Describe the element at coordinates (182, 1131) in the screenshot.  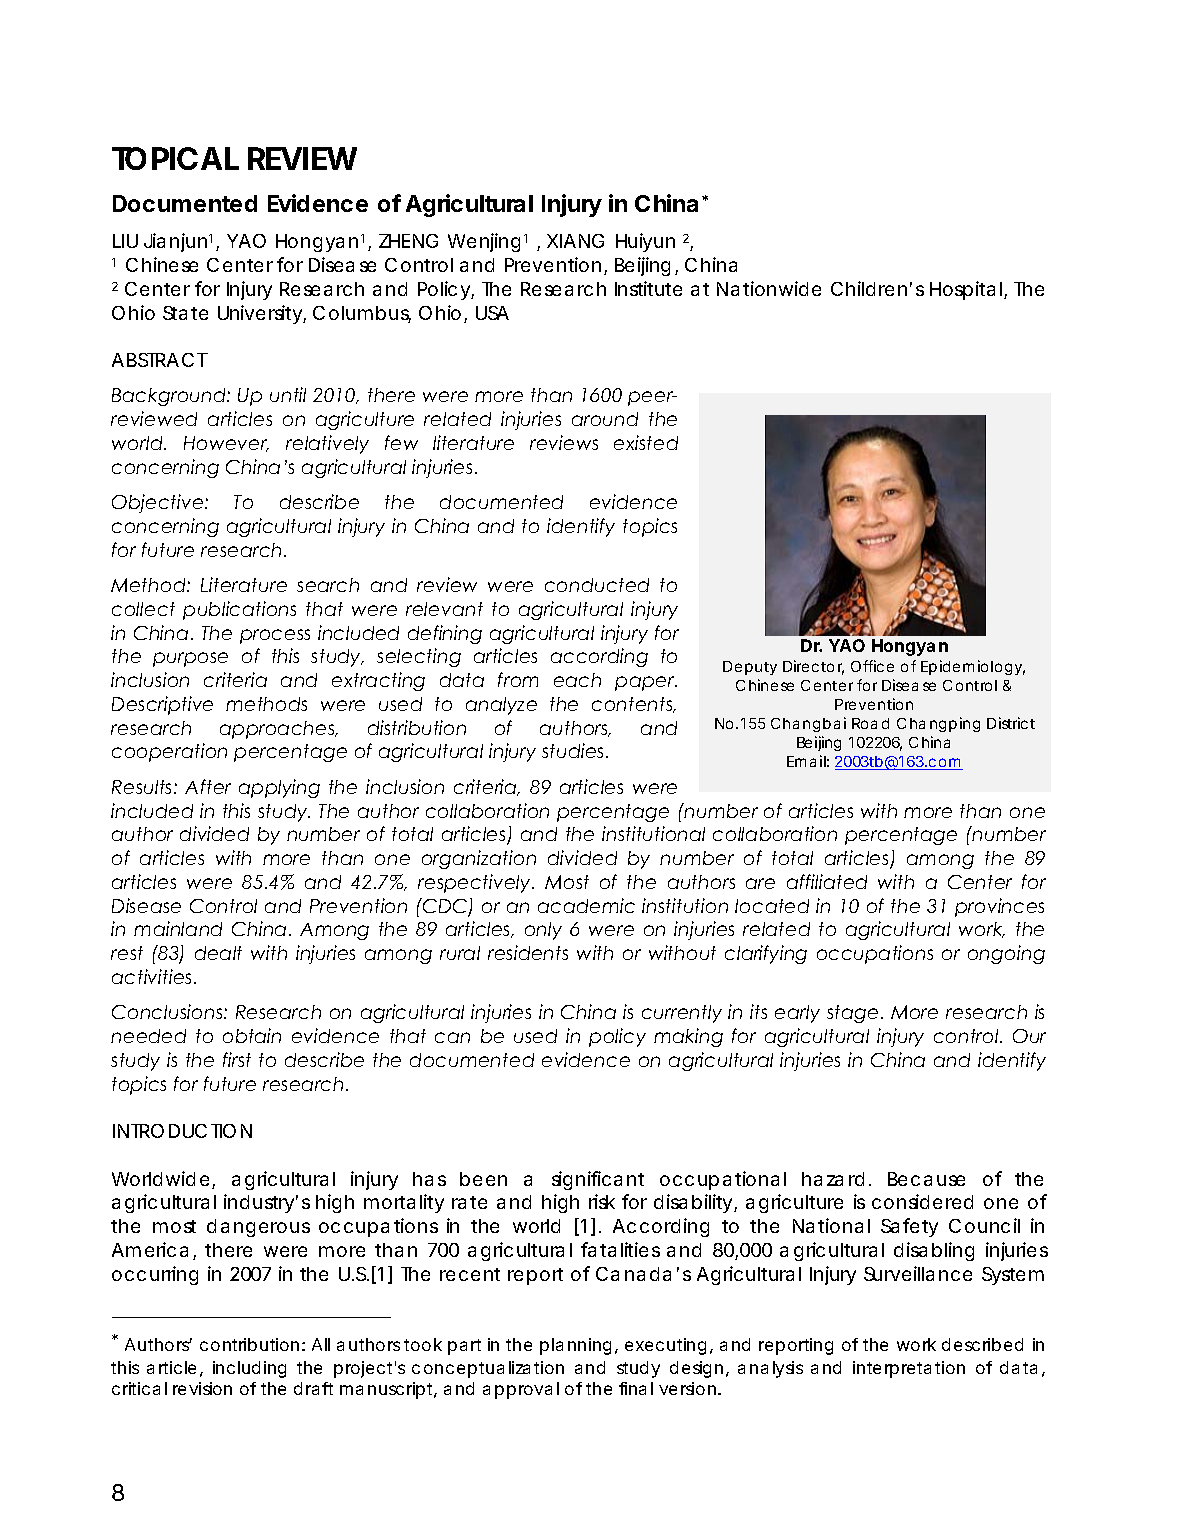
I see `INTRODUCTION` at that location.
